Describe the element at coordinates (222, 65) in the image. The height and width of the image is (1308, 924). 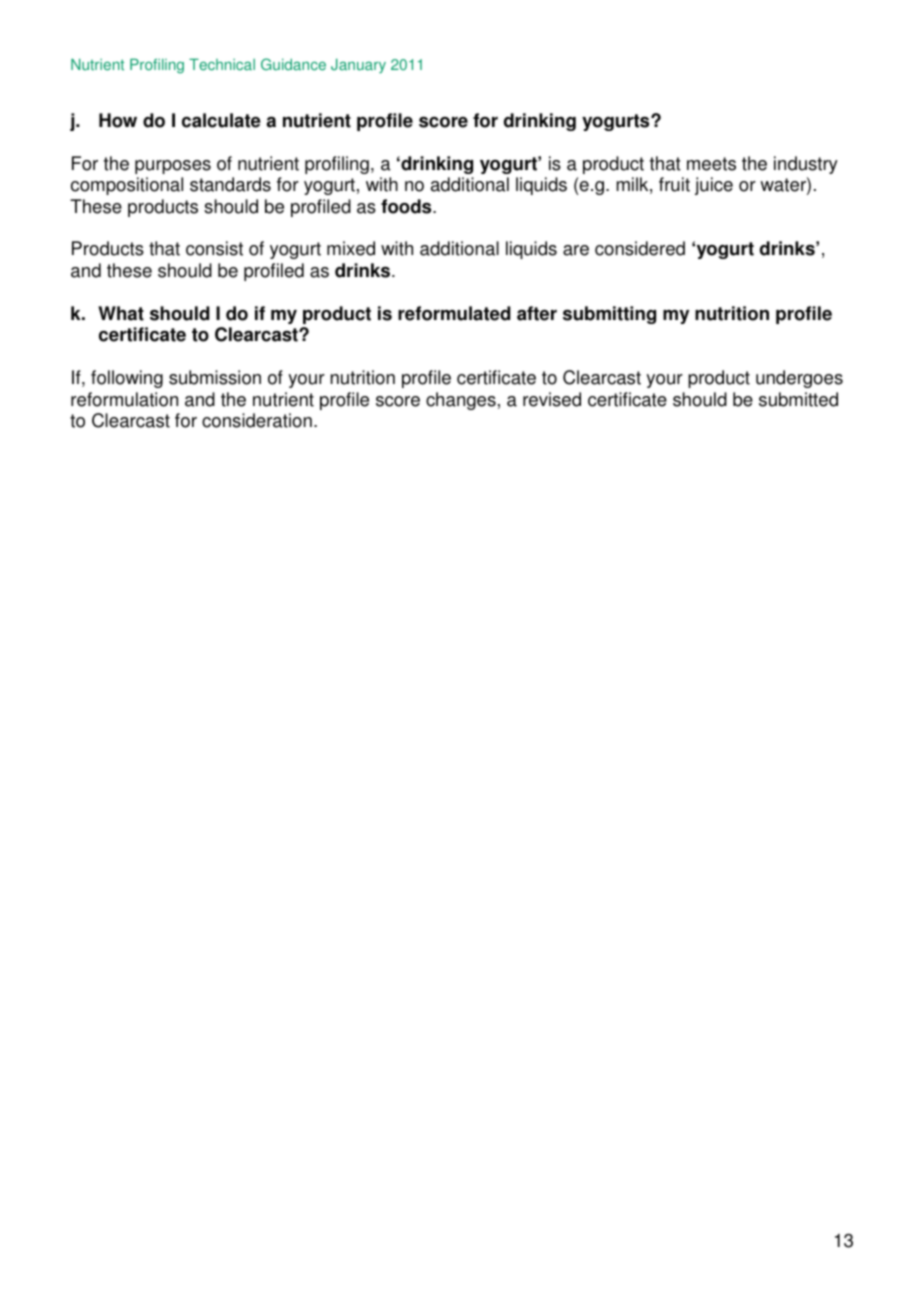
I see `Technical` at that location.
